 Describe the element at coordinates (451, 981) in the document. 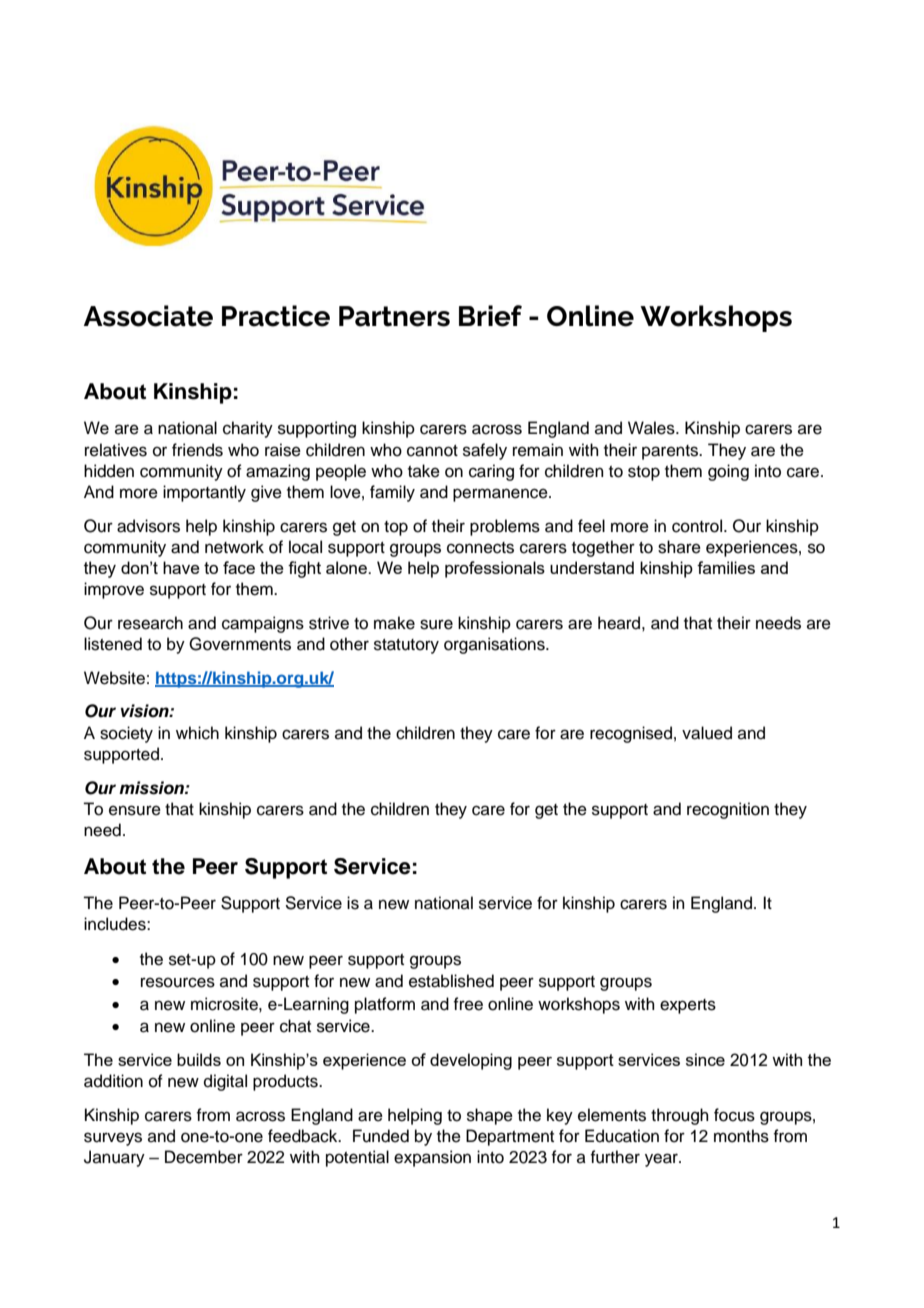

I see `established` at that location.
